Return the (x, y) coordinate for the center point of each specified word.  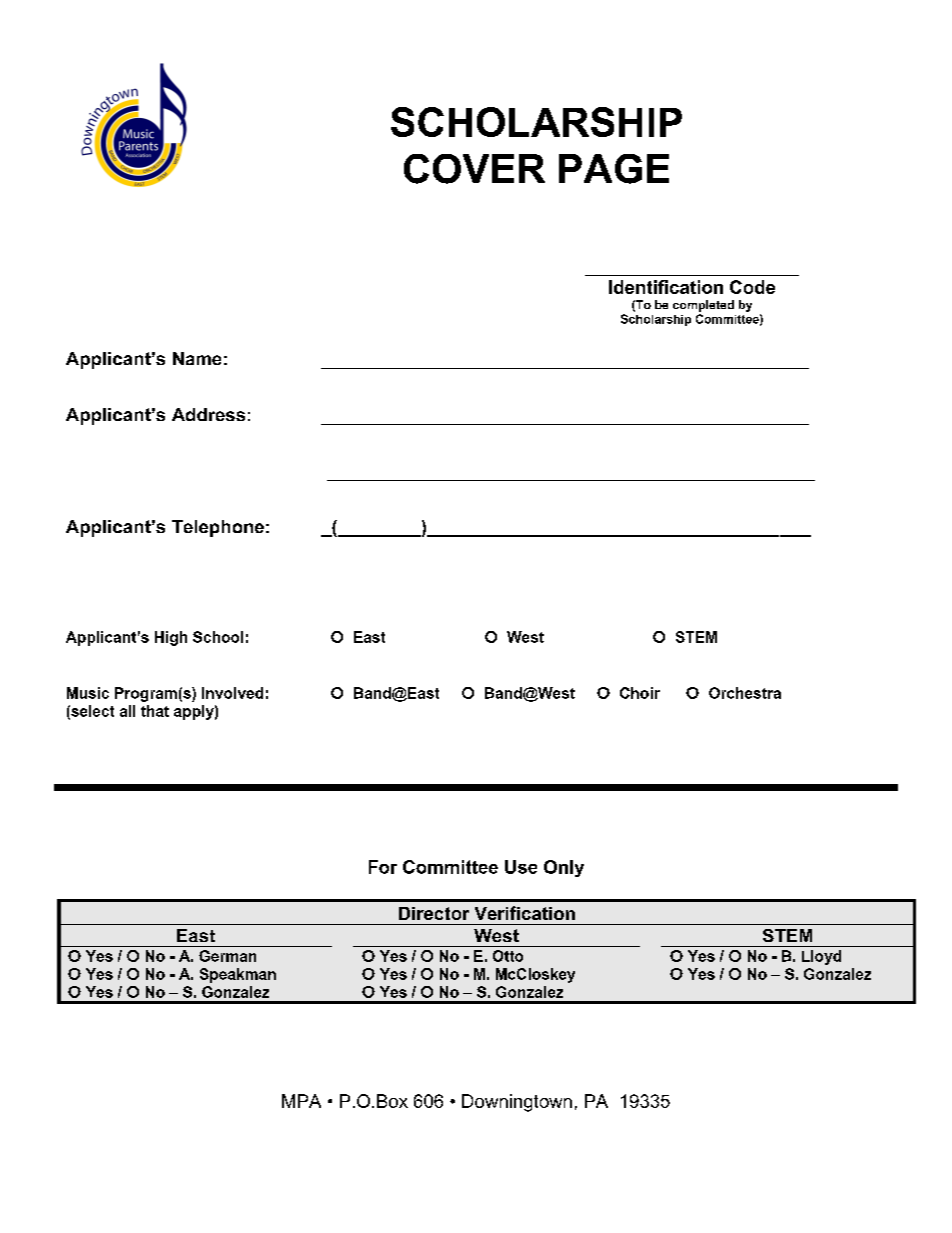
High (171, 638)
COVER (474, 169)
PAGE (614, 169)
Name (197, 358)
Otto (508, 956)
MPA (301, 1101)
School (218, 637)
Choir (640, 693)
